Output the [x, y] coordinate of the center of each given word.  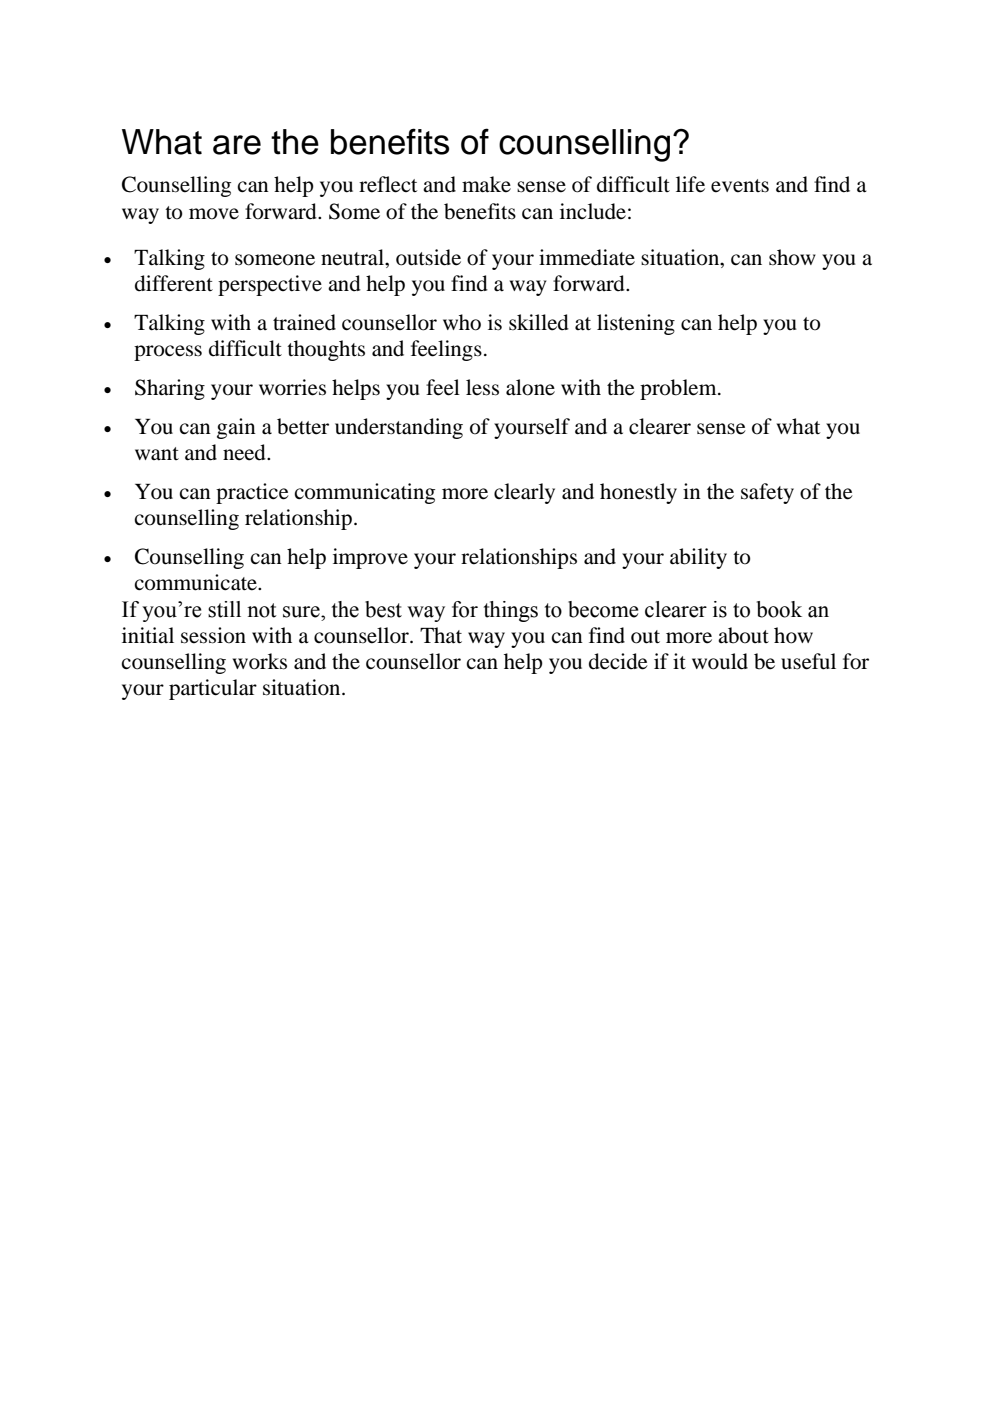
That [441, 635]
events [740, 186]
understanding [399, 428]
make [486, 184]
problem [679, 389]
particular [213, 689]
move [214, 214]
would [720, 661]
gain [236, 428]
